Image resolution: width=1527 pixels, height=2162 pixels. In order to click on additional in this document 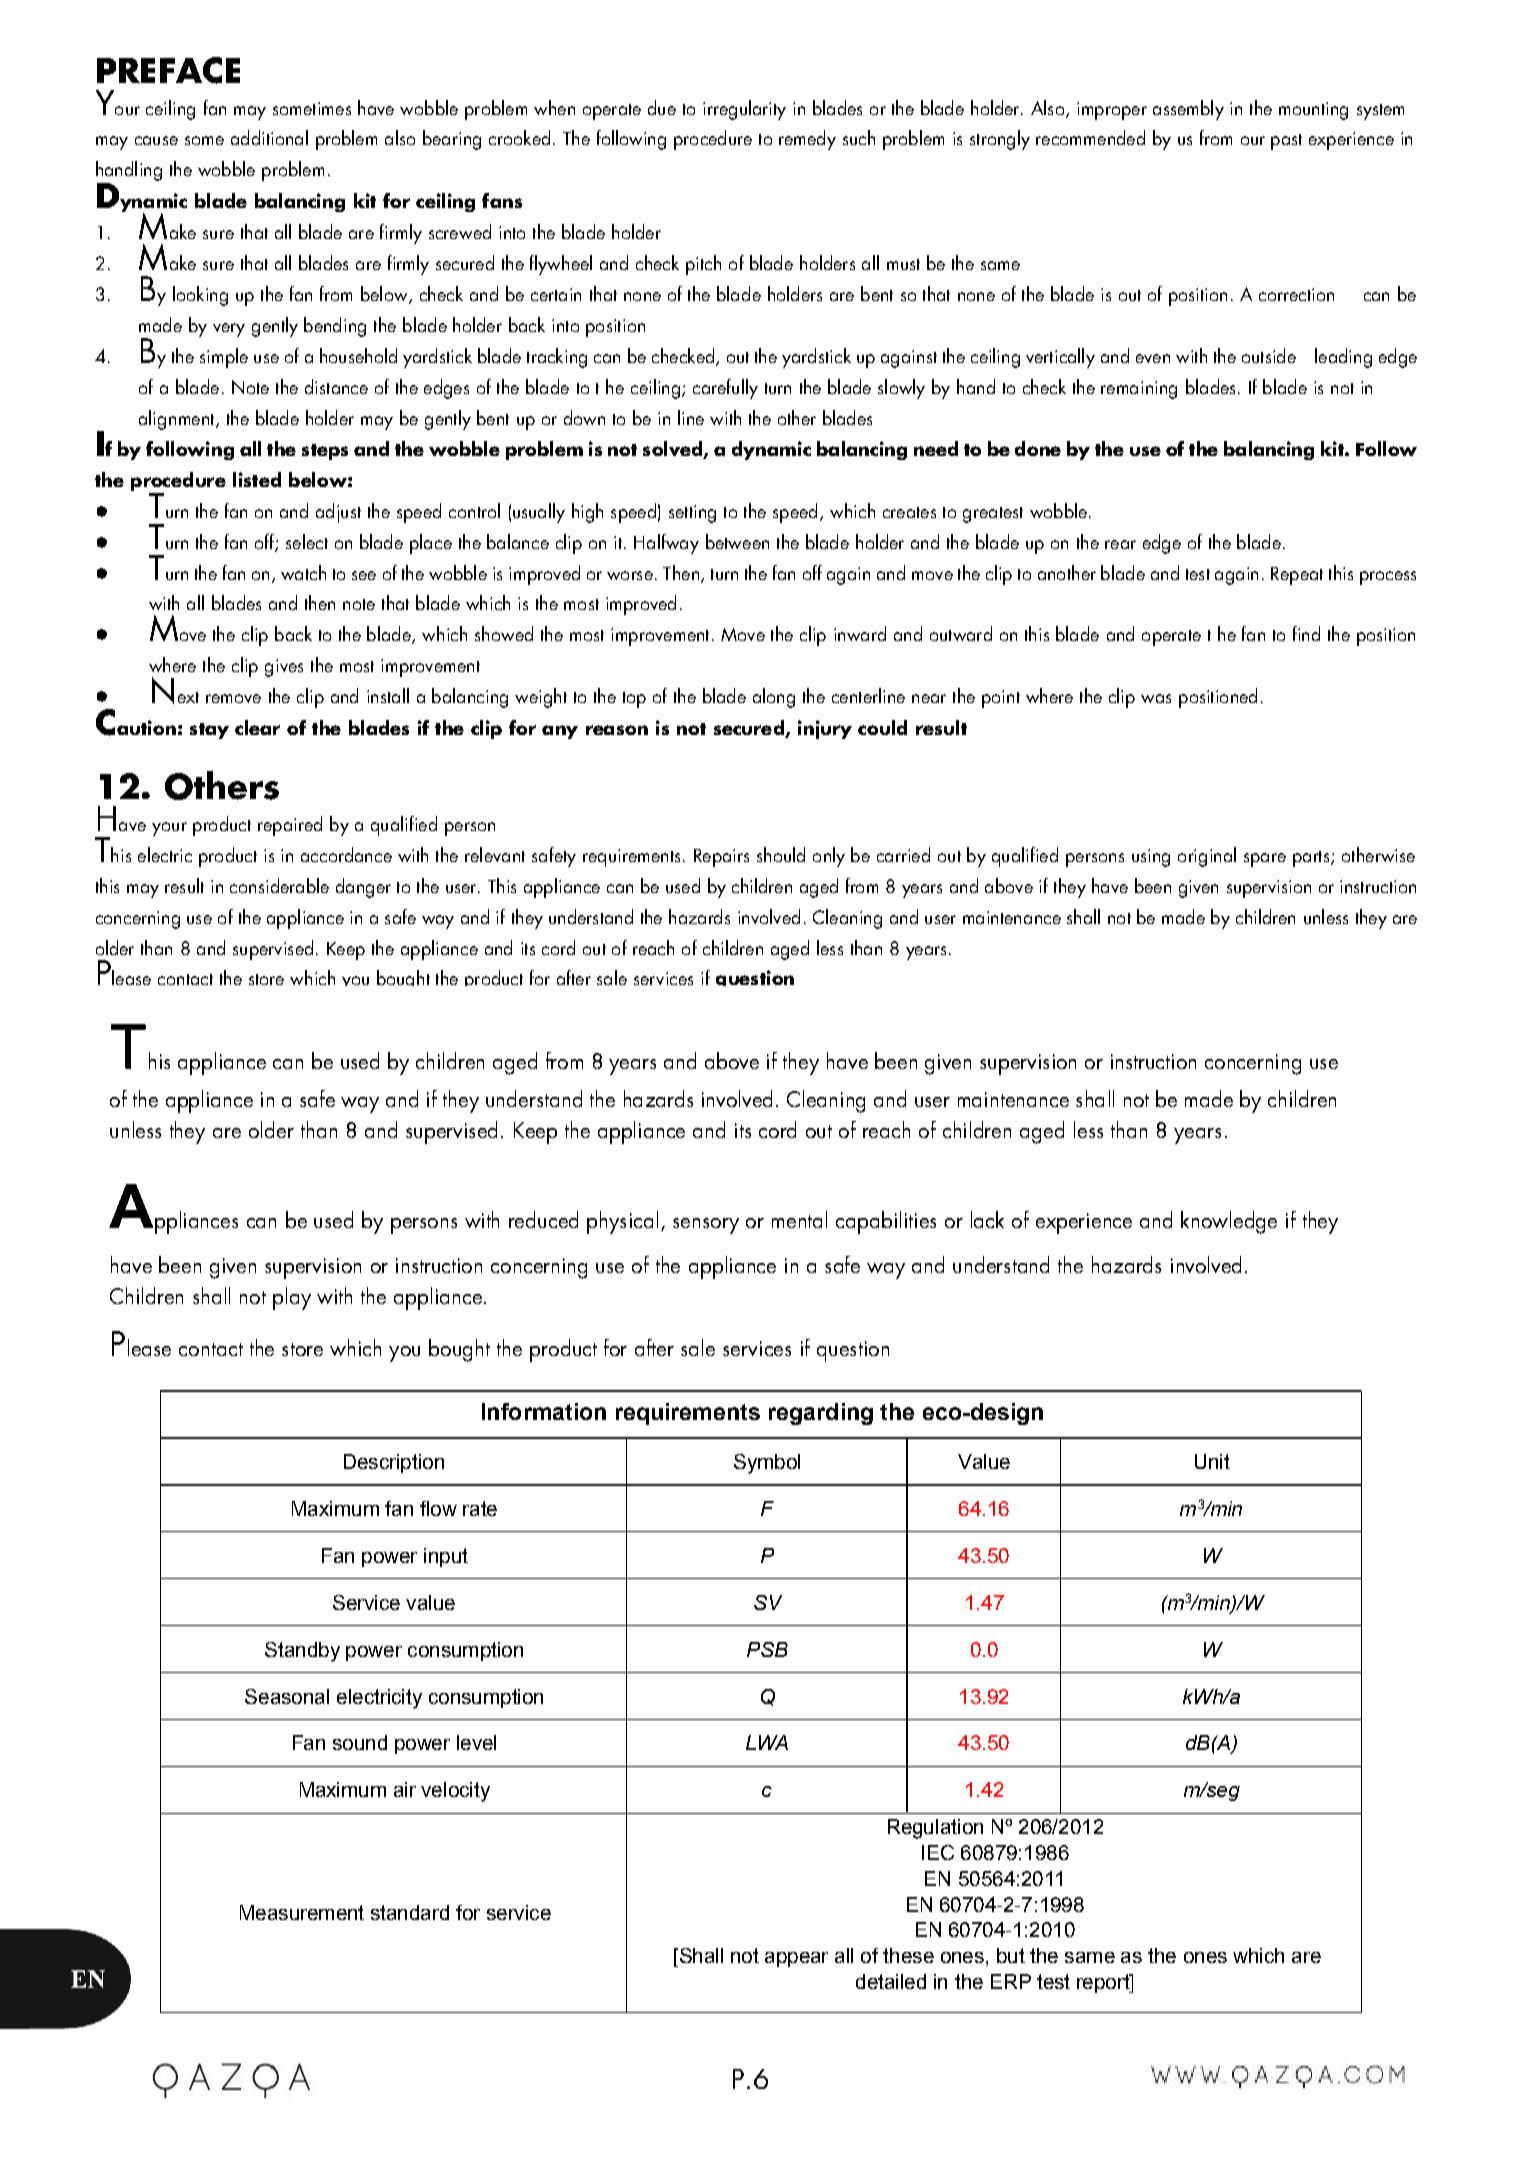, I will do `click(269, 137)`.
